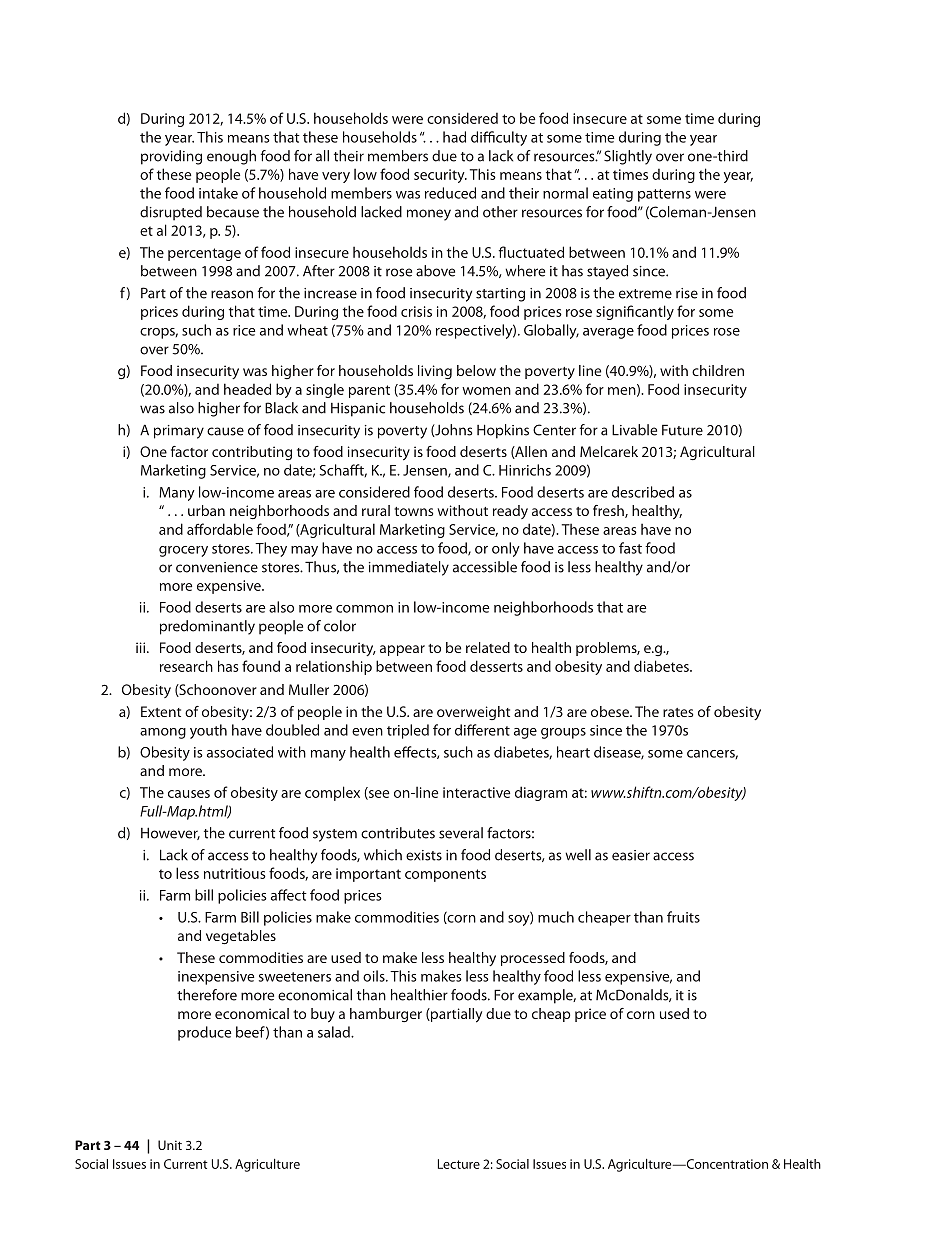 This screenshot has width=952, height=1233. I want to click on Slightly, so click(628, 157).
